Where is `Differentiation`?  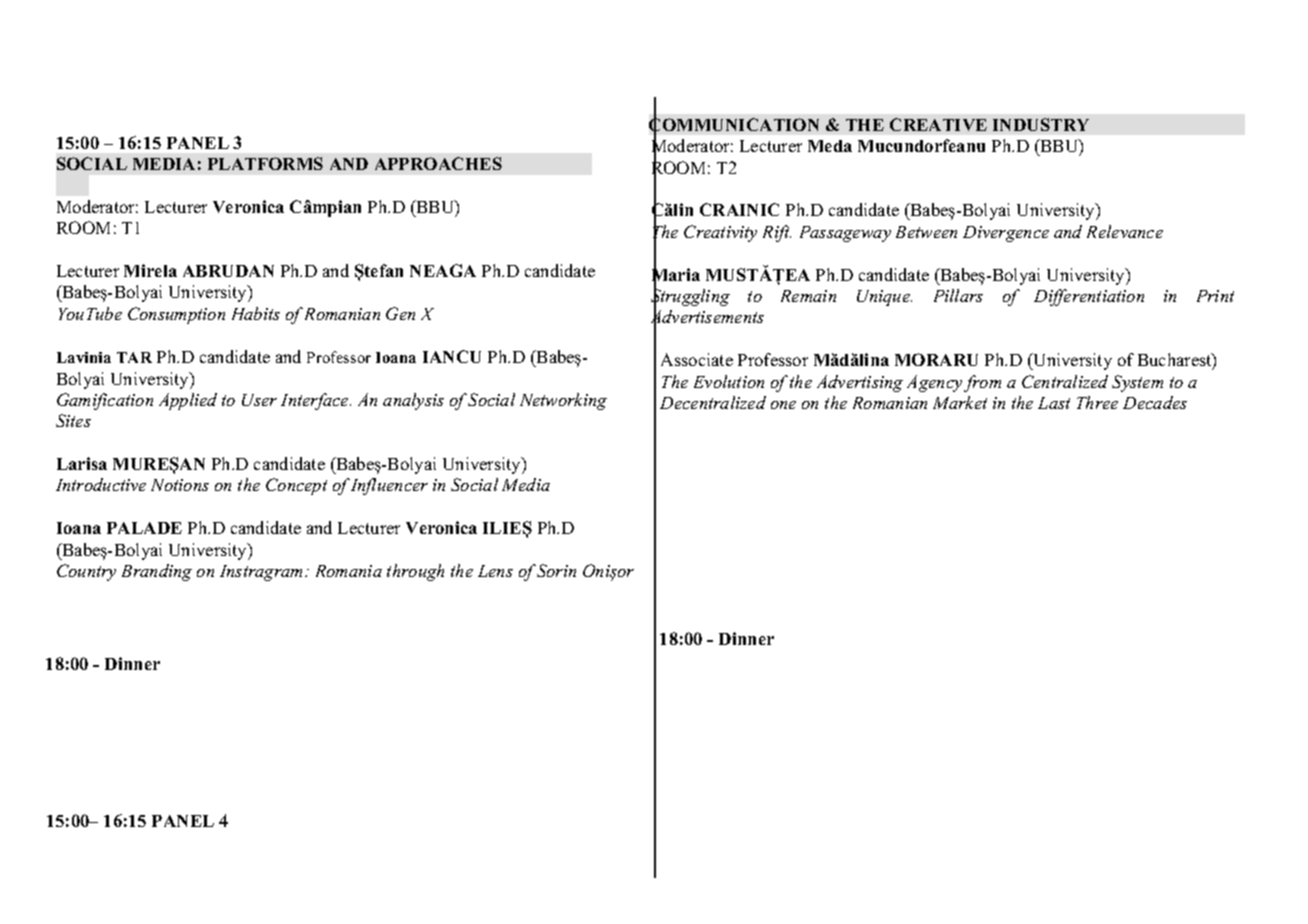 Differentiation is located at coordinates (1089, 297).
